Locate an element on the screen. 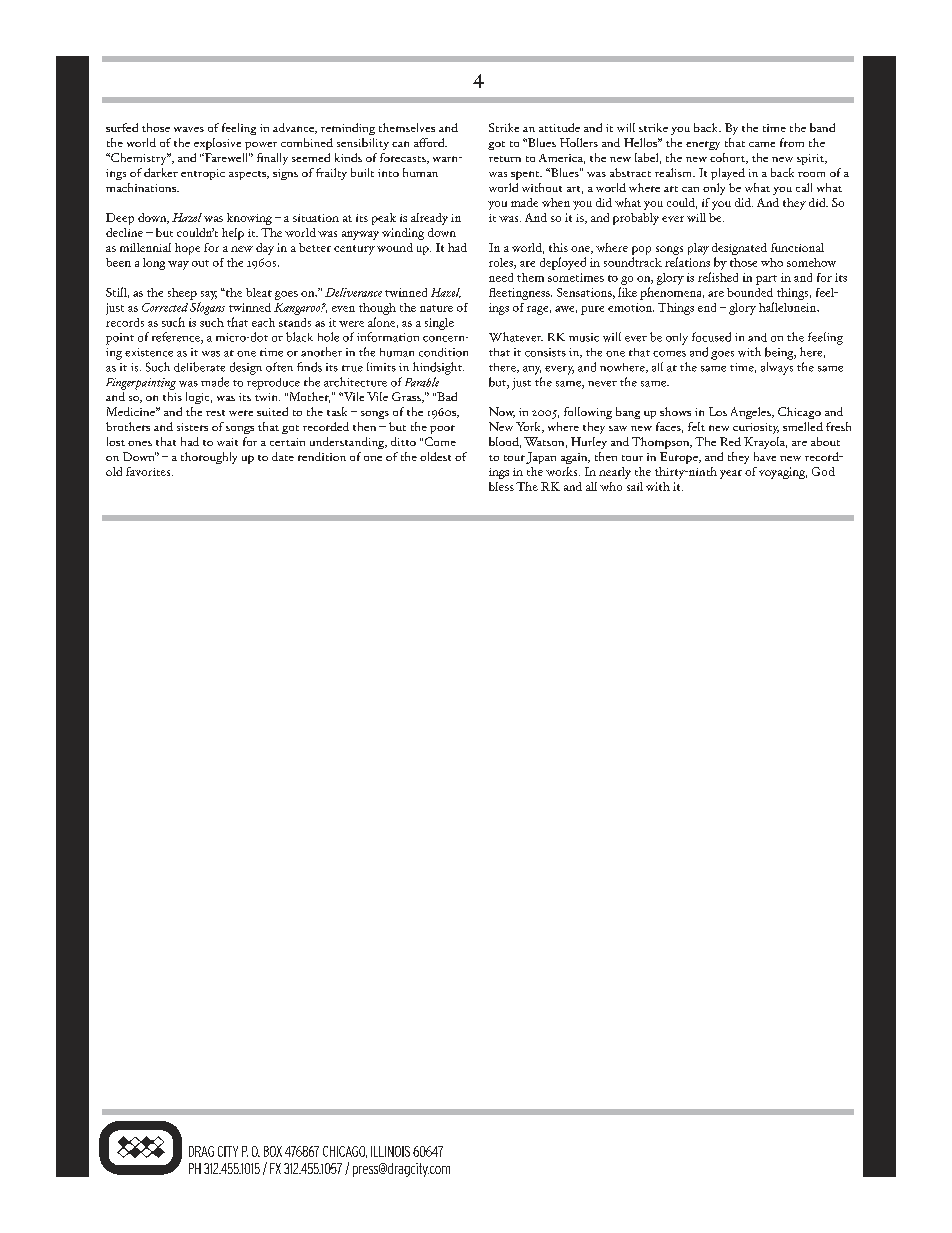 This screenshot has width=952, height=1233. came is located at coordinates (762, 144).
